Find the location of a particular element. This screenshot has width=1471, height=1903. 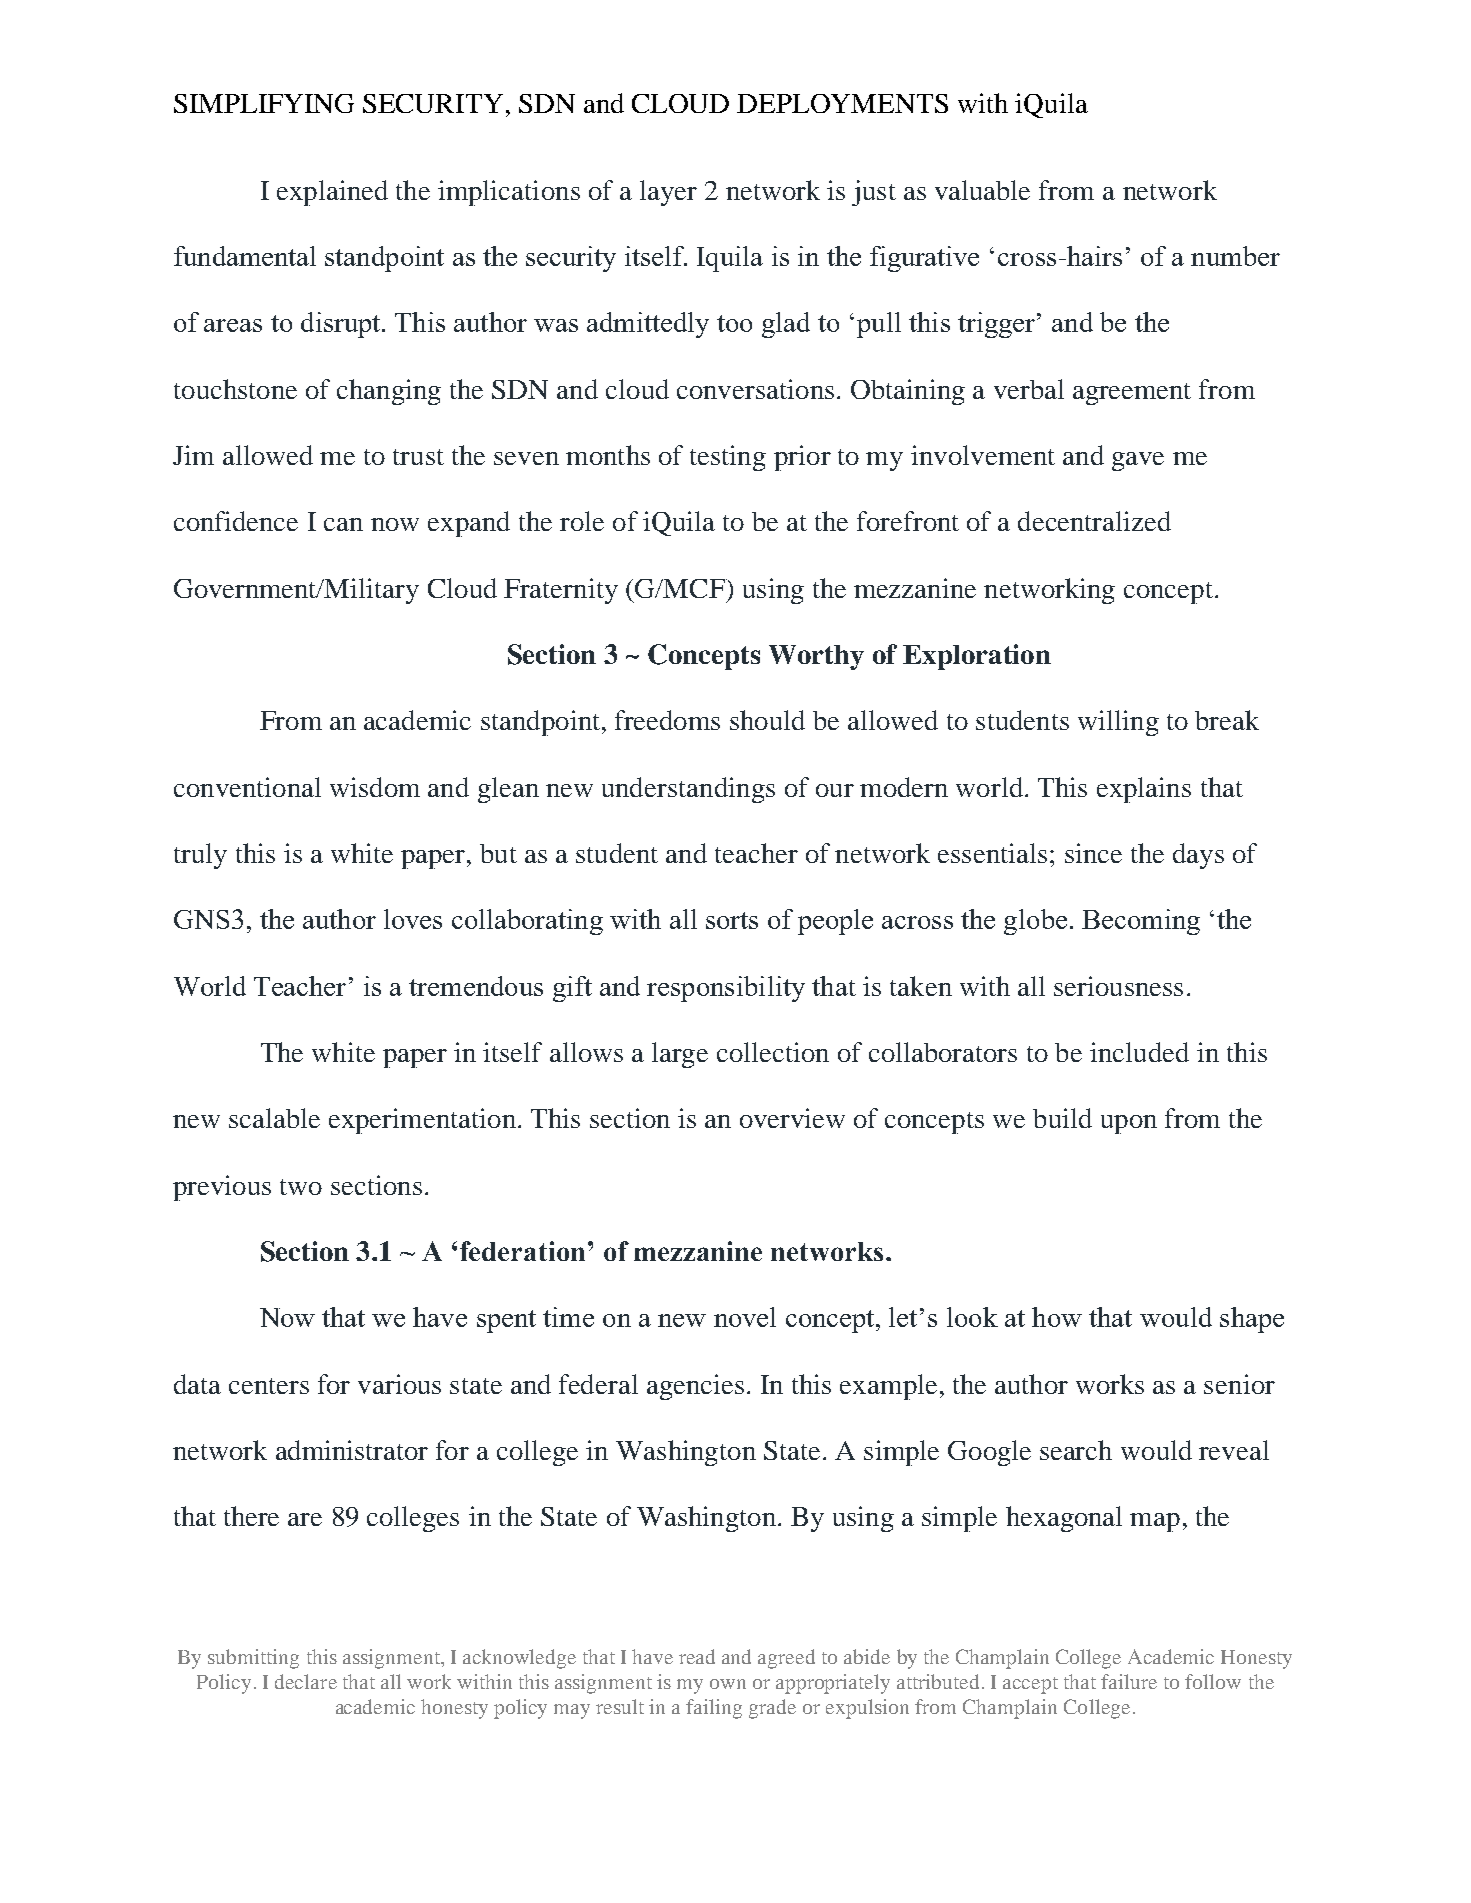

Becoming is located at coordinates (1141, 922).
